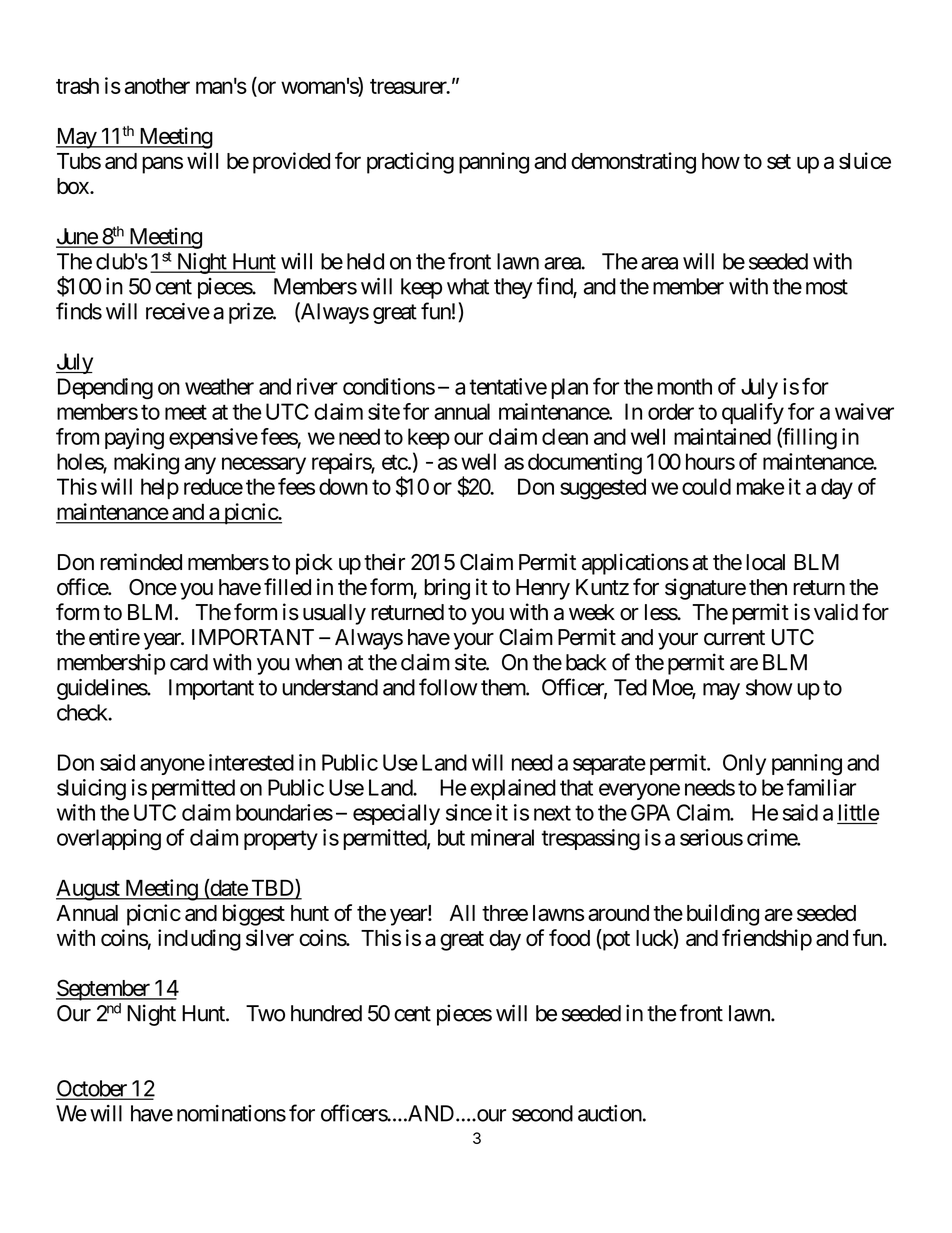 The image size is (952, 1233). I want to click on tentative, so click(508, 386).
